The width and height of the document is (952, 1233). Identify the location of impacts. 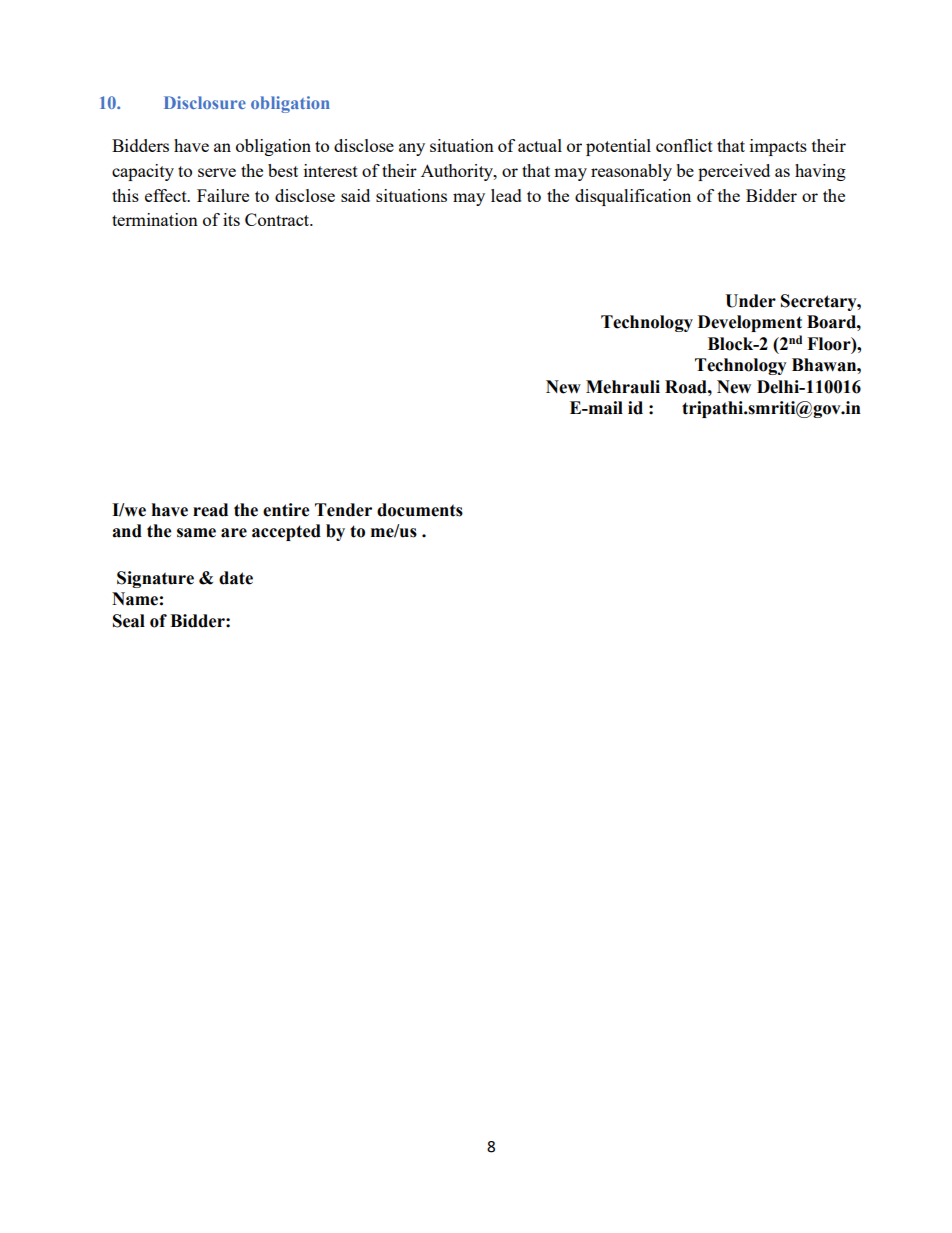
(778, 147).
